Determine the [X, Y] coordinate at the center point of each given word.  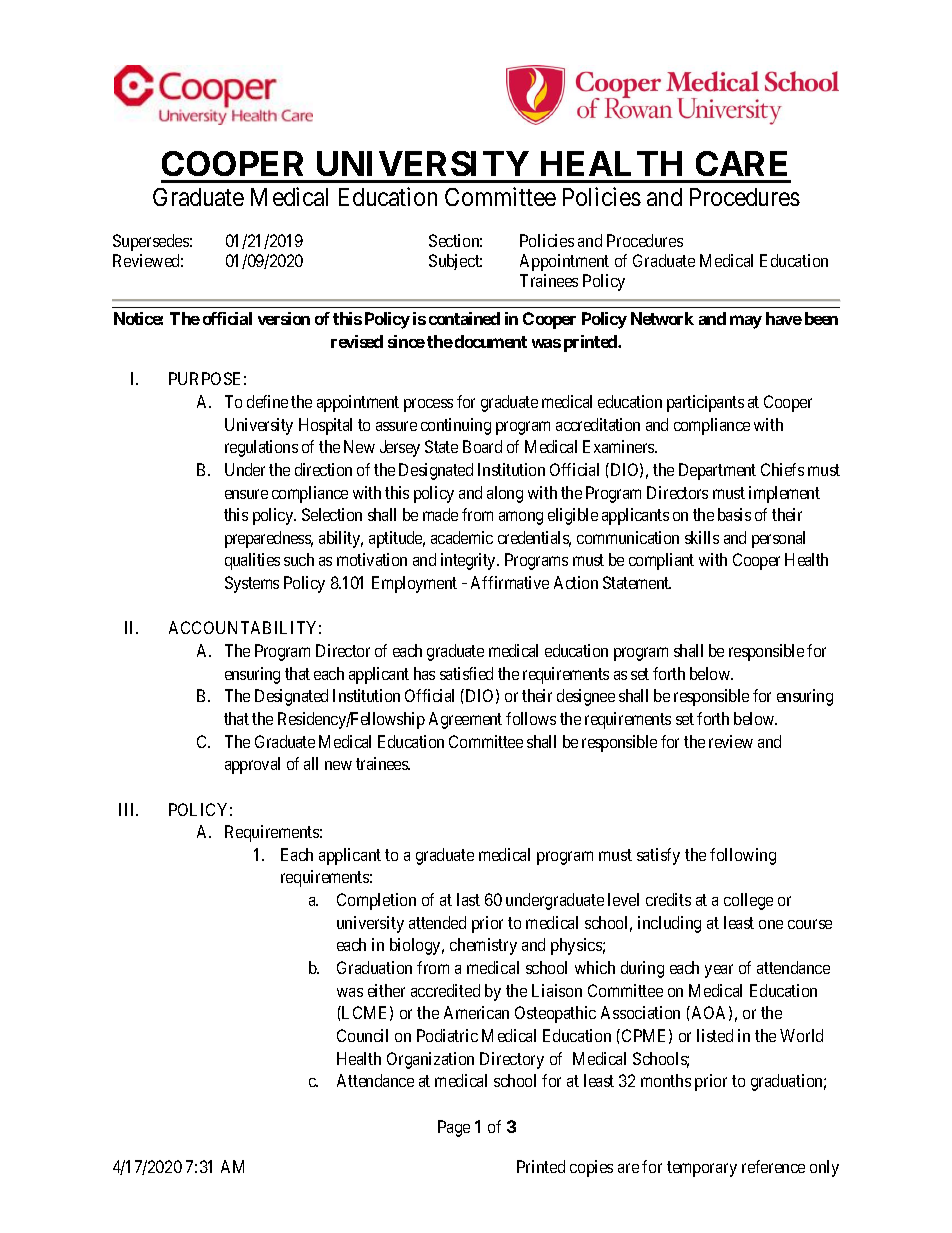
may [746, 322]
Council [362, 1035]
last [468, 899]
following [743, 856]
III [128, 809]
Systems [252, 584]
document [491, 341]
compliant [661, 561]
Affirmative [510, 582]
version [284, 318]
